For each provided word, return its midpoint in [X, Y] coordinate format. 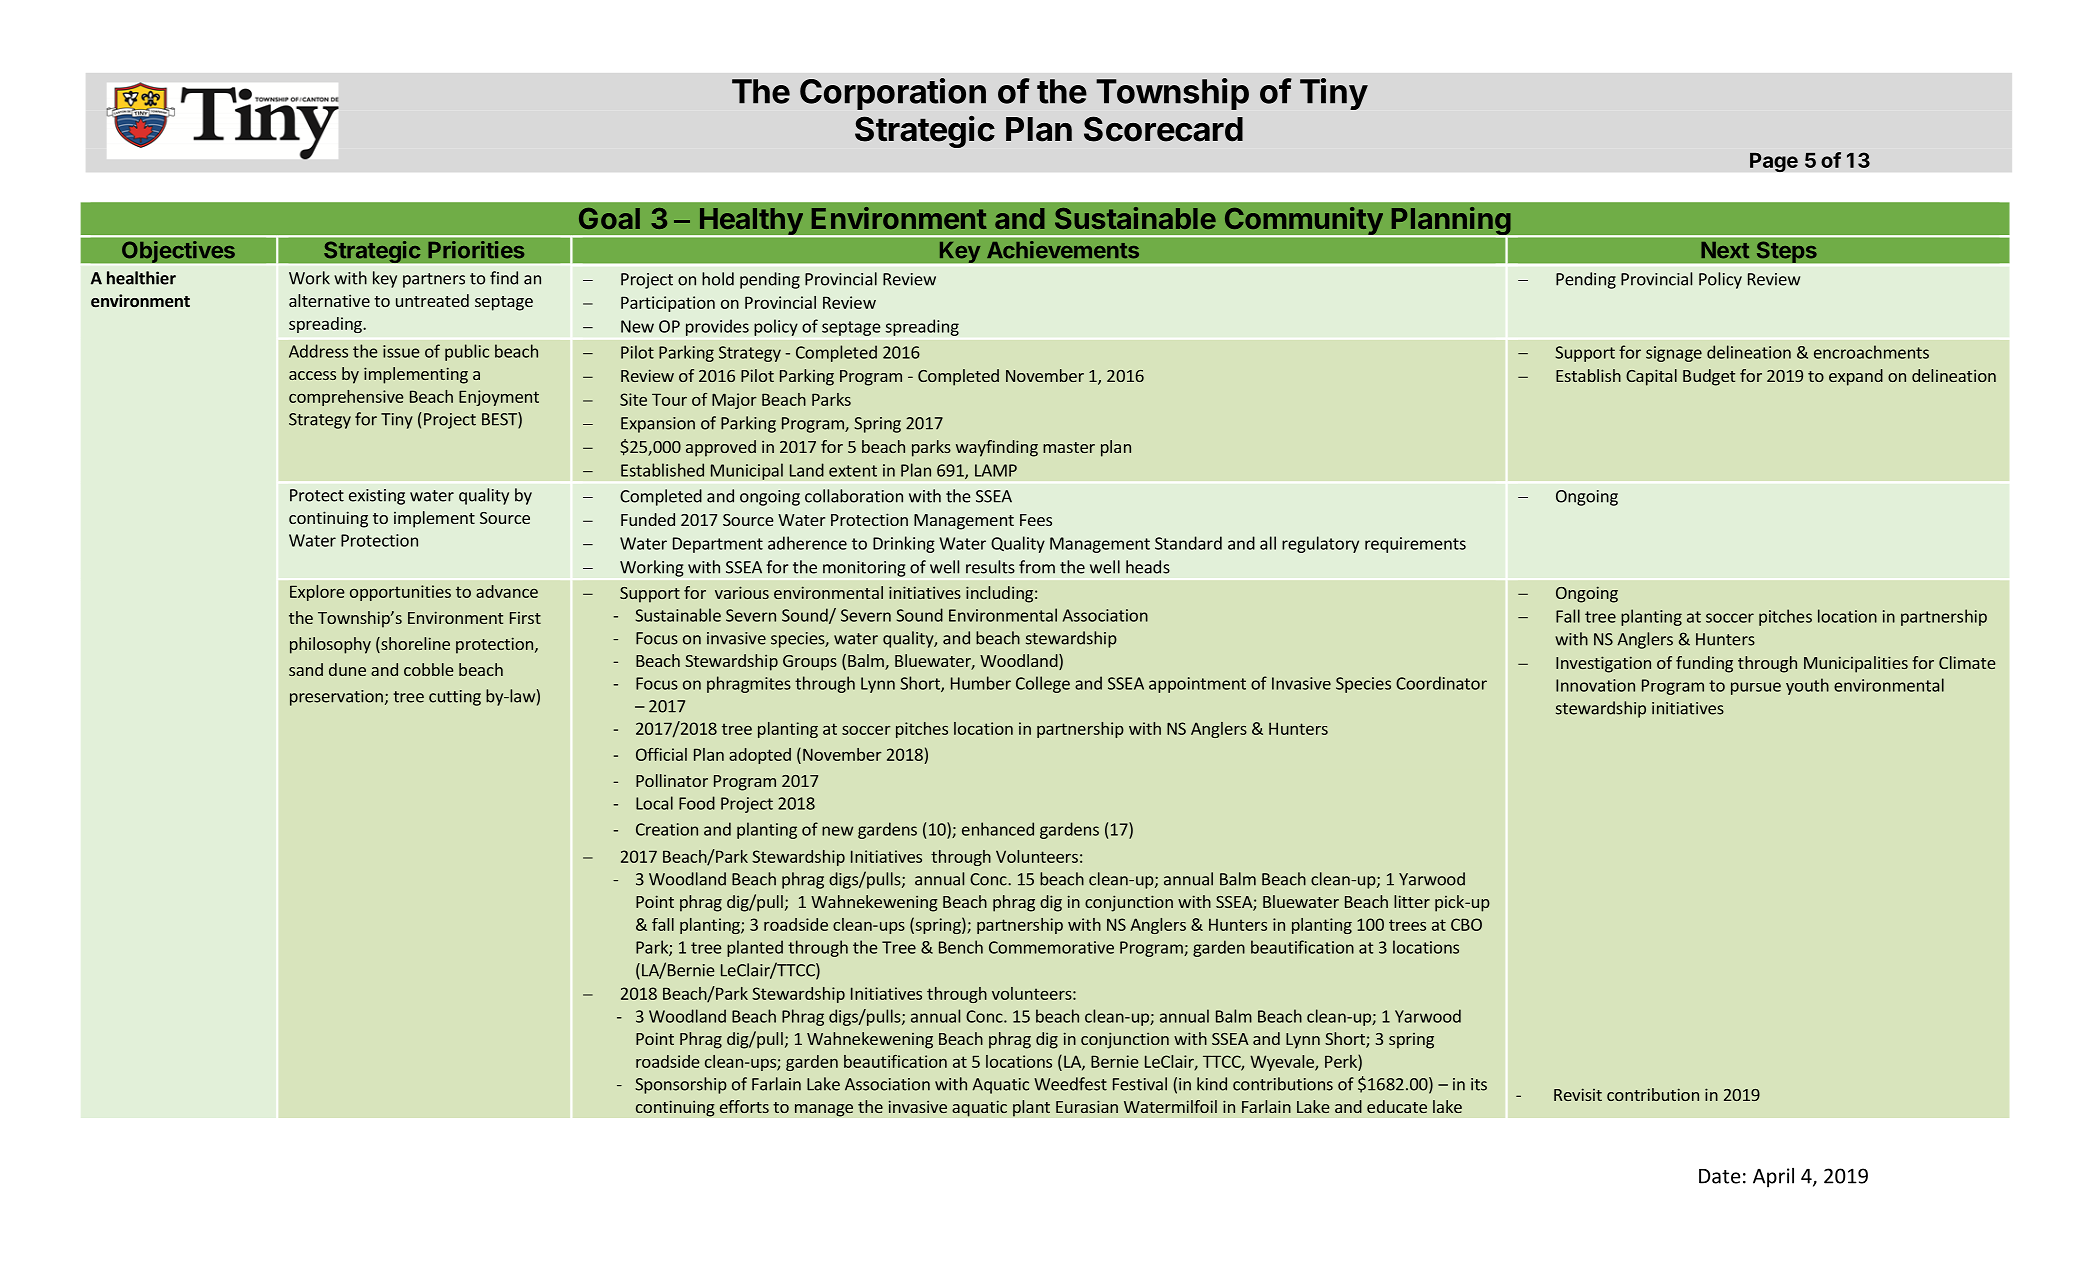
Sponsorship [681, 1085]
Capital [1651, 377]
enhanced [998, 829]
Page [1774, 162]
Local [654, 803]
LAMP [996, 470]
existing [377, 497]
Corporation [893, 94]
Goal [609, 218]
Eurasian [1087, 1106]
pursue [1756, 688]
